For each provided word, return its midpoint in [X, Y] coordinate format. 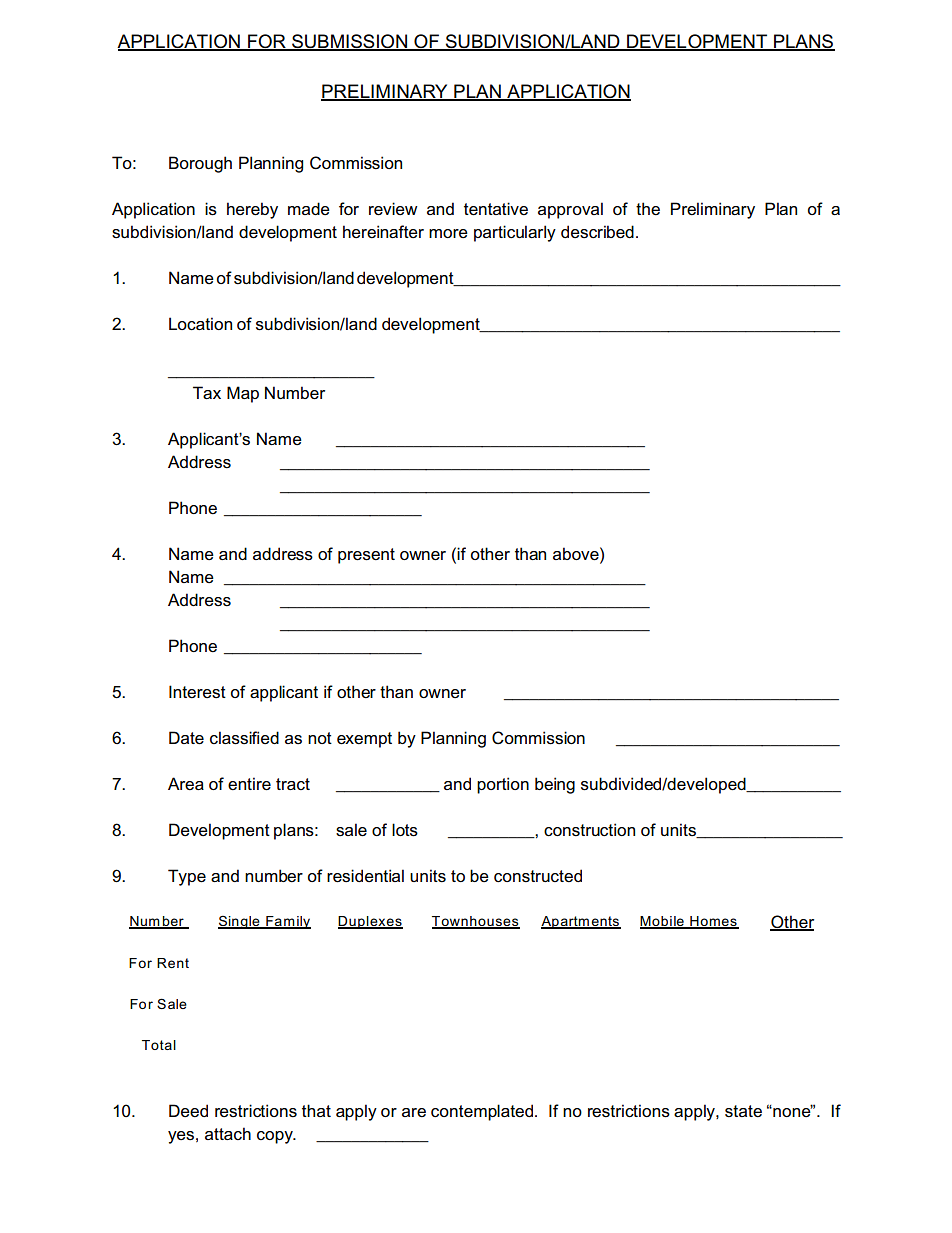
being [555, 785]
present [366, 556]
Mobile [663, 922]
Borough [200, 164]
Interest [197, 692]
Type [187, 877]
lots [405, 830]
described [597, 232]
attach [228, 1133]
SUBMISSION [350, 42]
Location [200, 324]
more [448, 233]
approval [570, 210]
